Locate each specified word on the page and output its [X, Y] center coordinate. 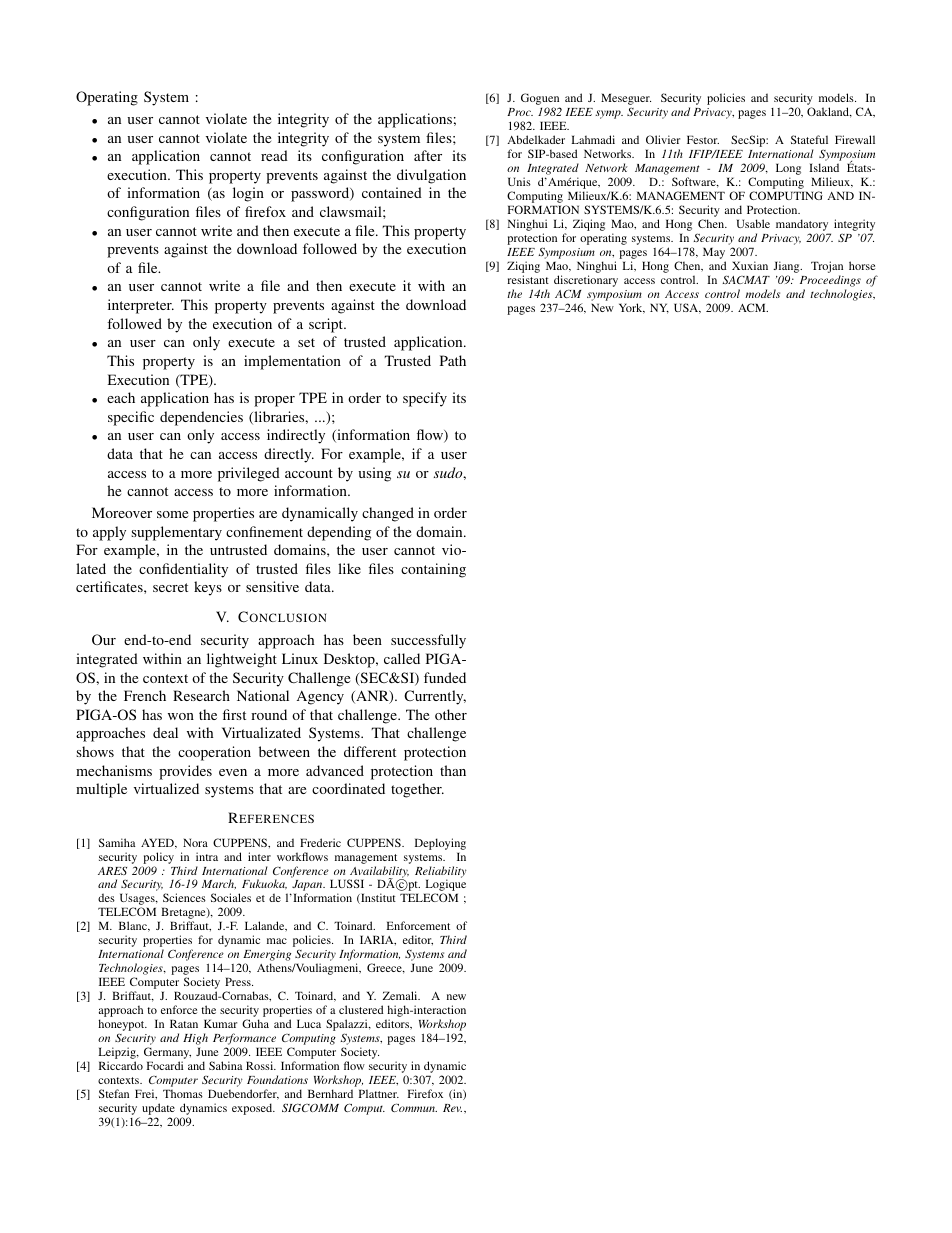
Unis [519, 181]
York [632, 308]
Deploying [440, 844]
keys [208, 588]
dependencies [201, 418]
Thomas [183, 1093]
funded [445, 677]
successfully [428, 641]
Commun [414, 1107]
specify [425, 399]
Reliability [441, 873]
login [248, 194]
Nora [195, 842]
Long [788, 170]
